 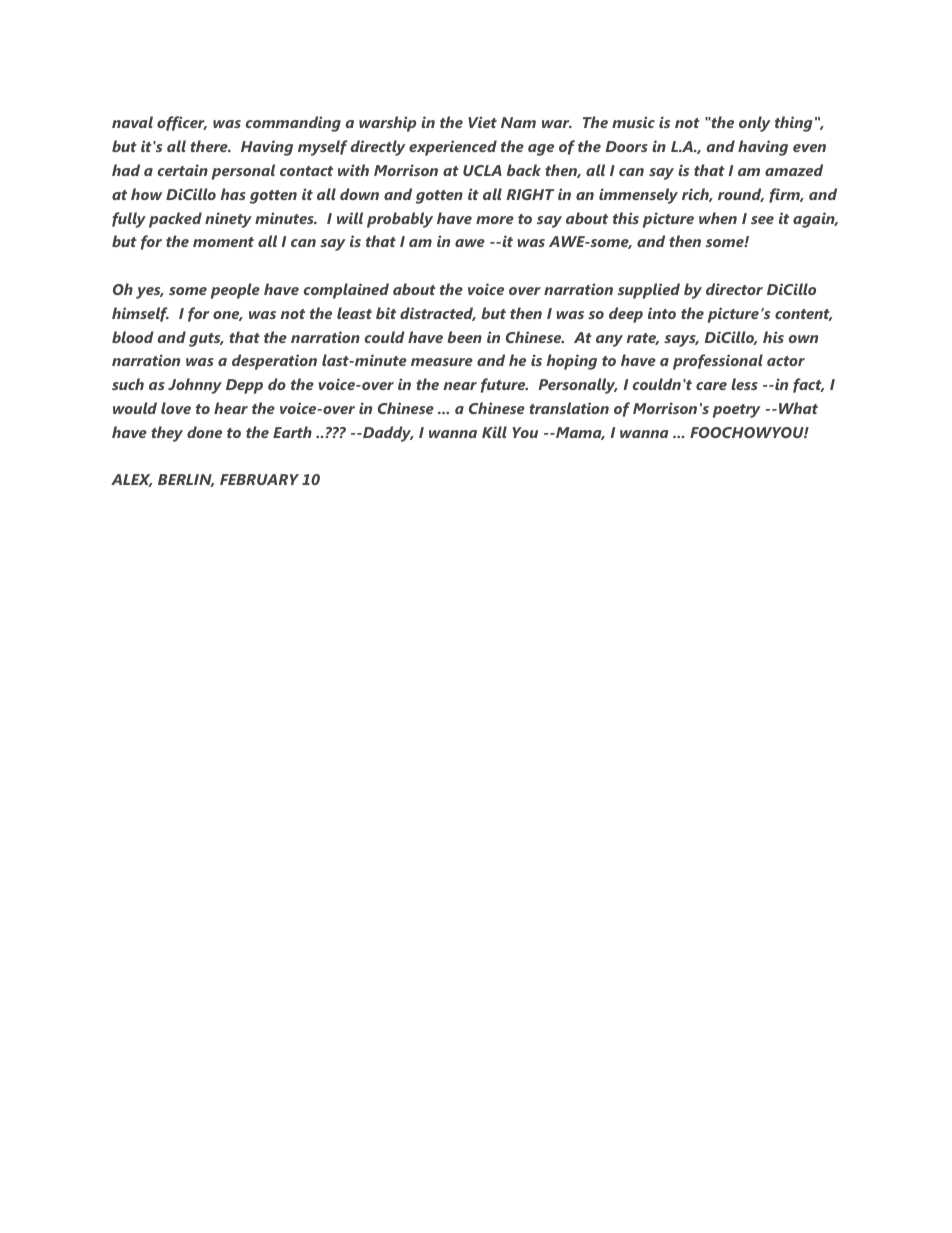 I want to click on round, so click(x=741, y=195).
